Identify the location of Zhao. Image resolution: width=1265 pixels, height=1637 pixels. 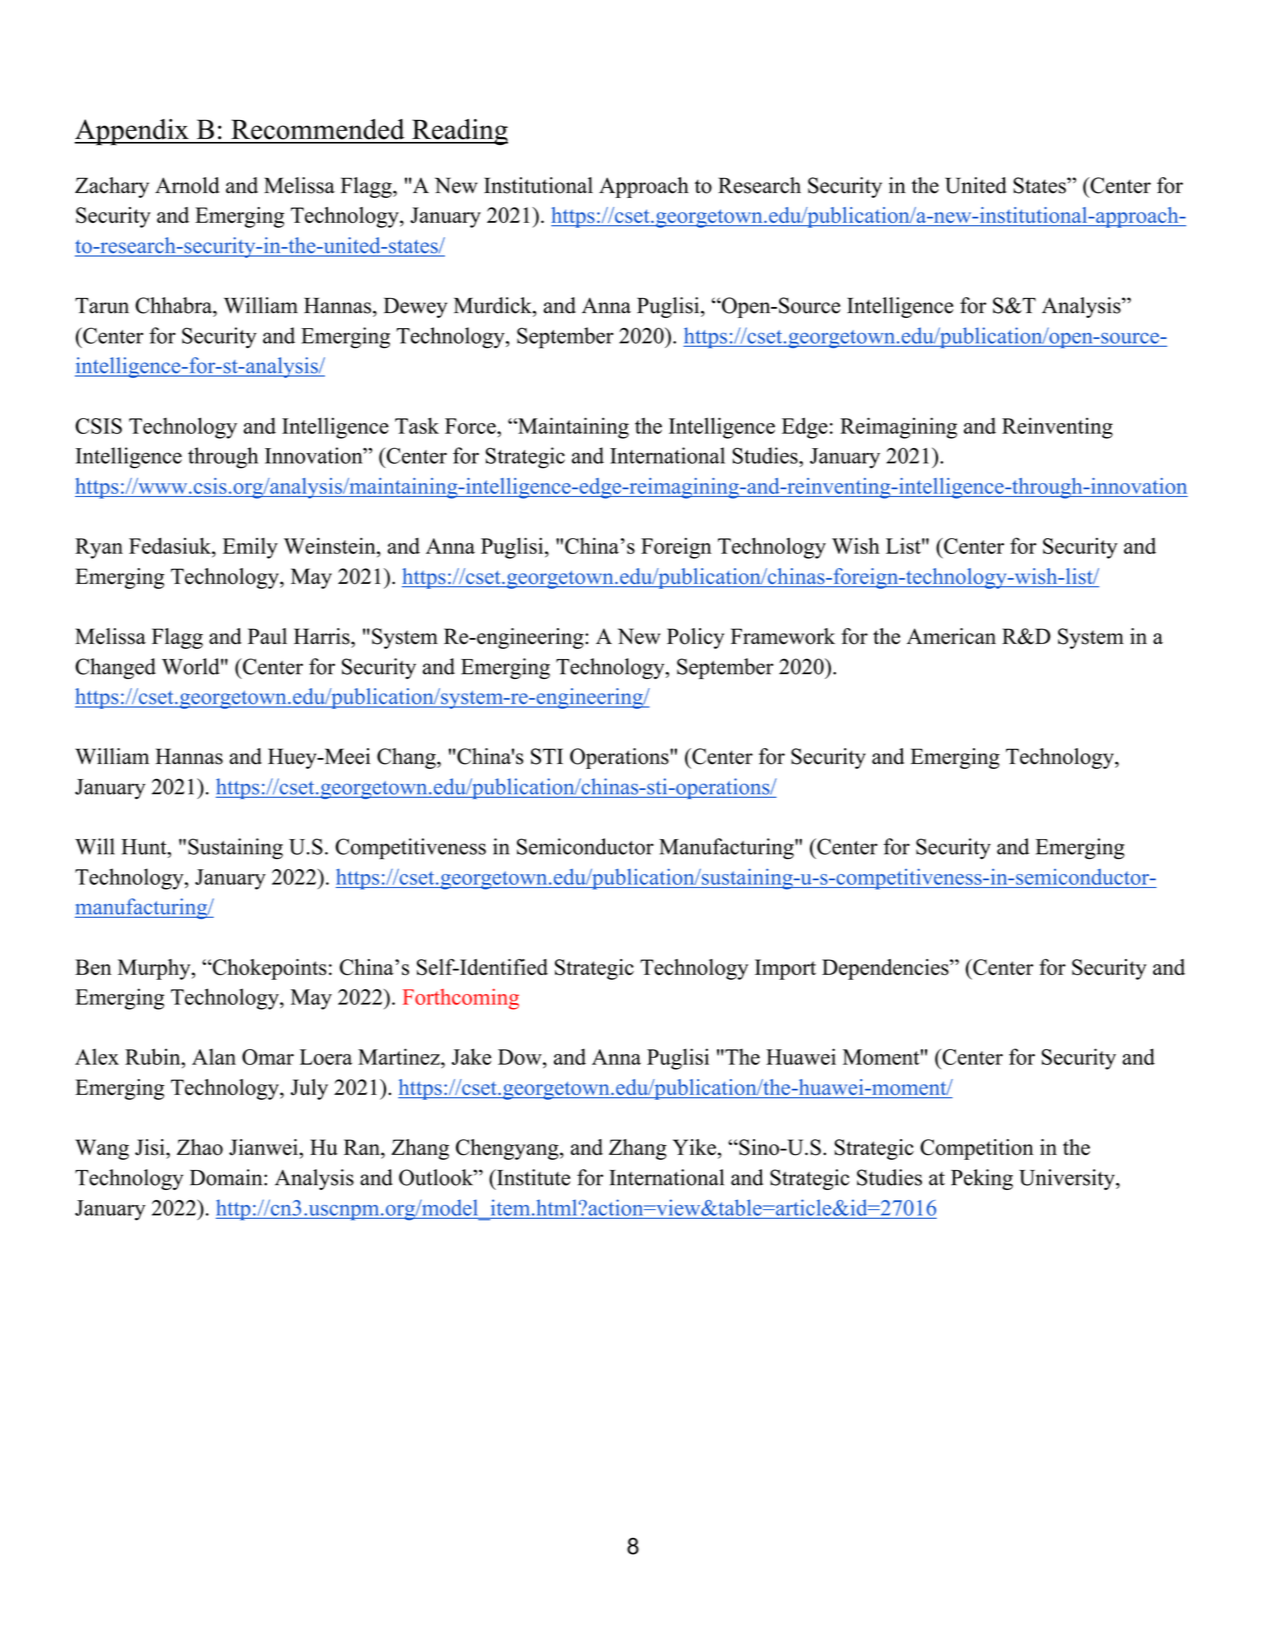
(200, 1147).
